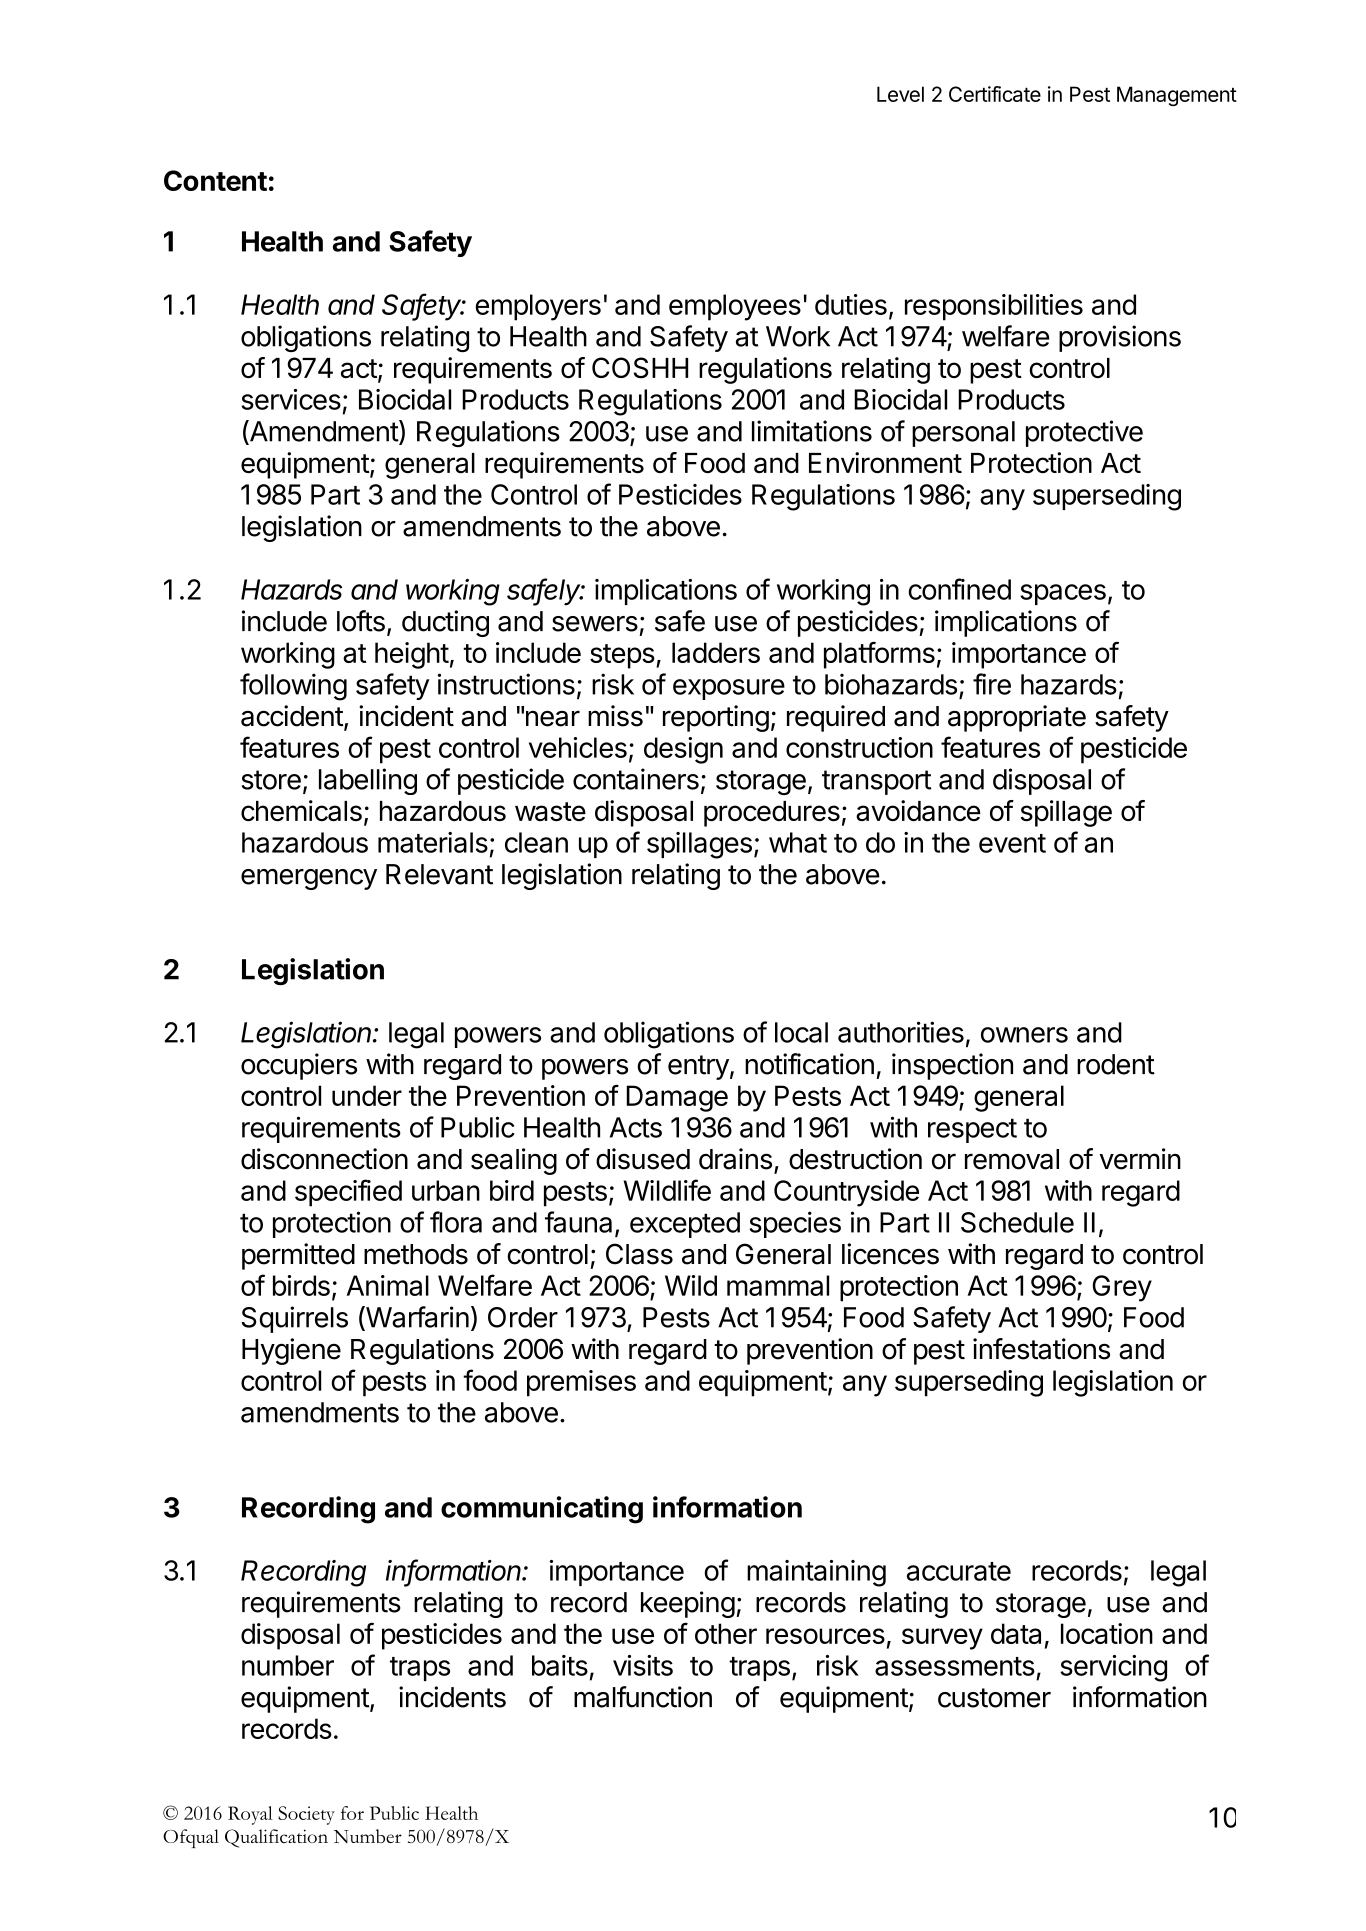 Image resolution: width=1366 pixels, height=1931 pixels. Describe the element at coordinates (995, 94) in the page. I see `Certificate` at that location.
